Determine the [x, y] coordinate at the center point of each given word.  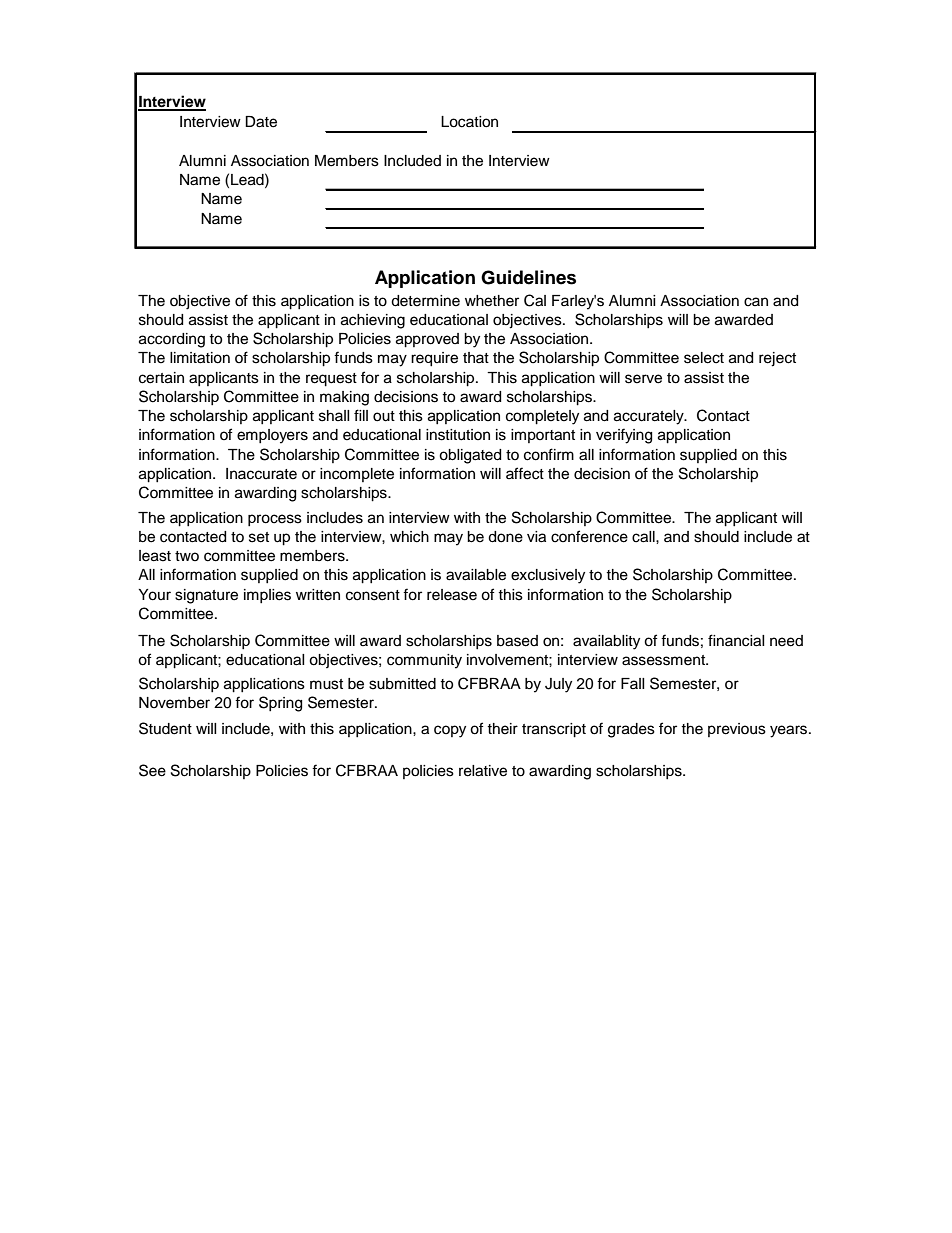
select [704, 358]
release [452, 595]
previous [737, 730]
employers [272, 436]
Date [261, 122]
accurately [650, 417]
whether [492, 301]
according [172, 340]
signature [206, 596]
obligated [470, 456]
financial [736, 640]
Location [469, 122]
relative [483, 771]
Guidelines [528, 277]
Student [165, 728]
